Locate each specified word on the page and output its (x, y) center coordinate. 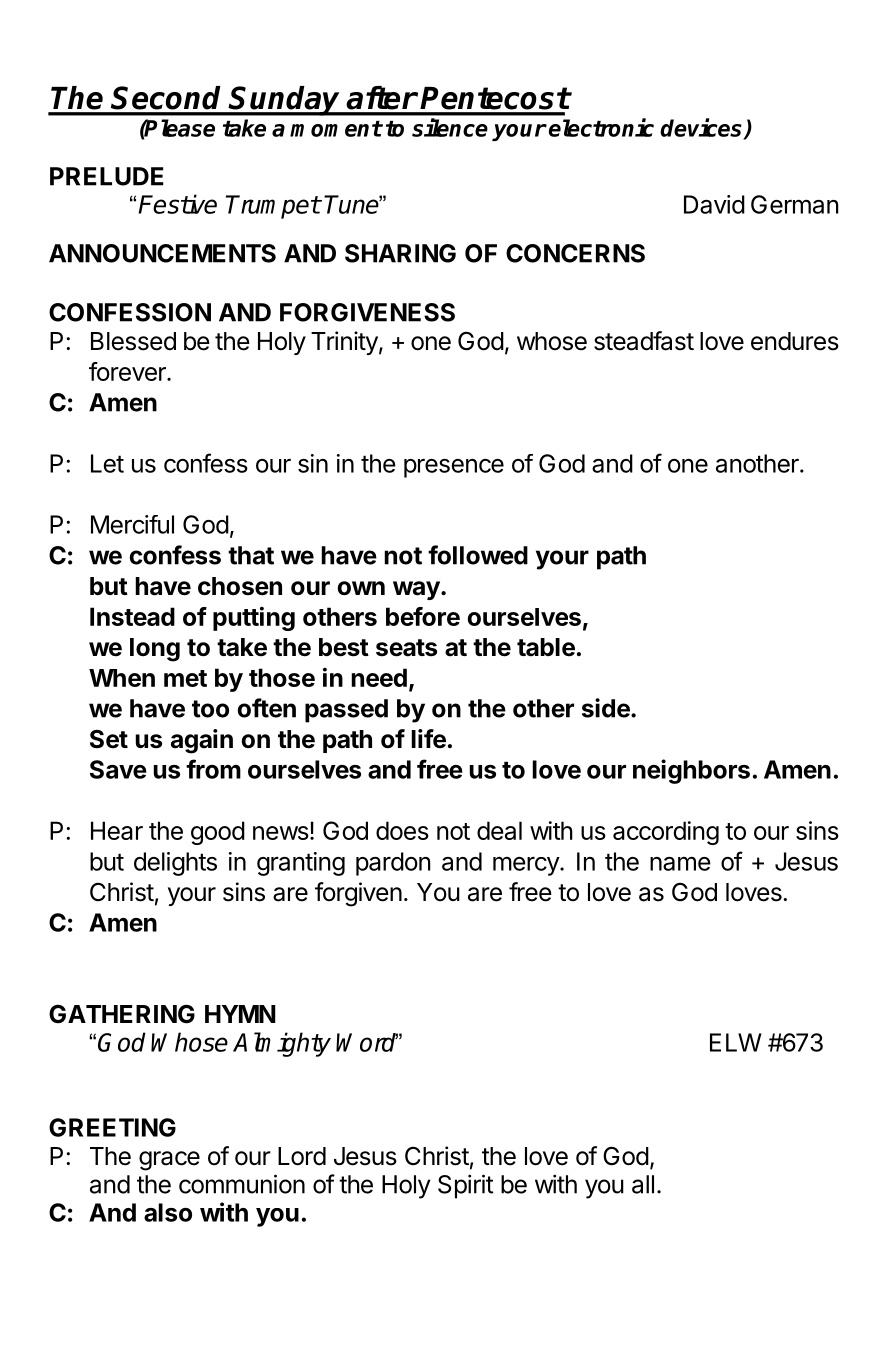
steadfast (644, 341)
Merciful (132, 524)
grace (169, 1161)
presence (454, 468)
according (666, 833)
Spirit (465, 1186)
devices (702, 128)
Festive (177, 204)
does (402, 830)
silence (450, 127)
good (218, 833)
